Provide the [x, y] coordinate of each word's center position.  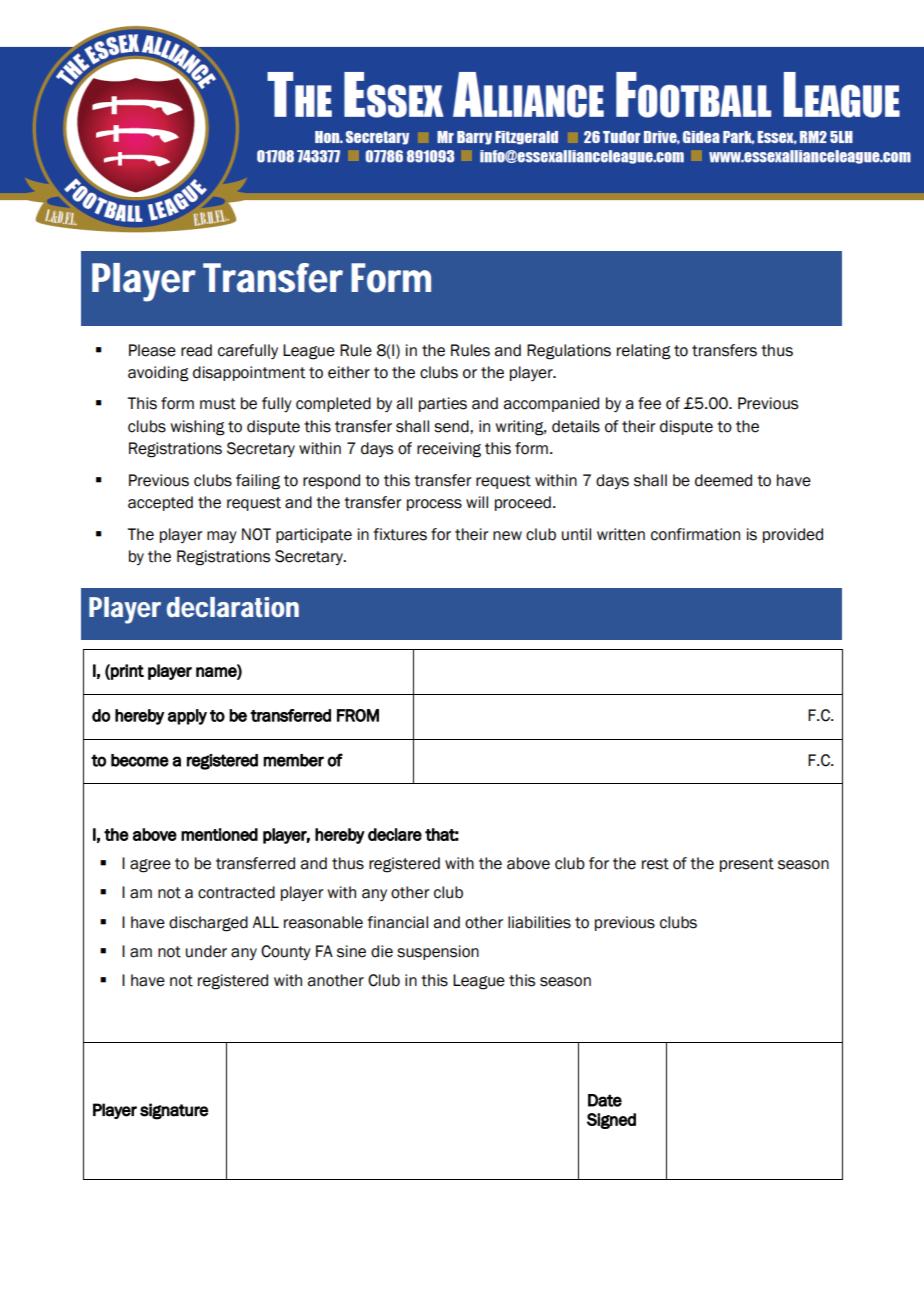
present [747, 865]
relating [644, 352]
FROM [358, 715]
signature [174, 1111]
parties [443, 404]
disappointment [249, 373]
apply [187, 717]
